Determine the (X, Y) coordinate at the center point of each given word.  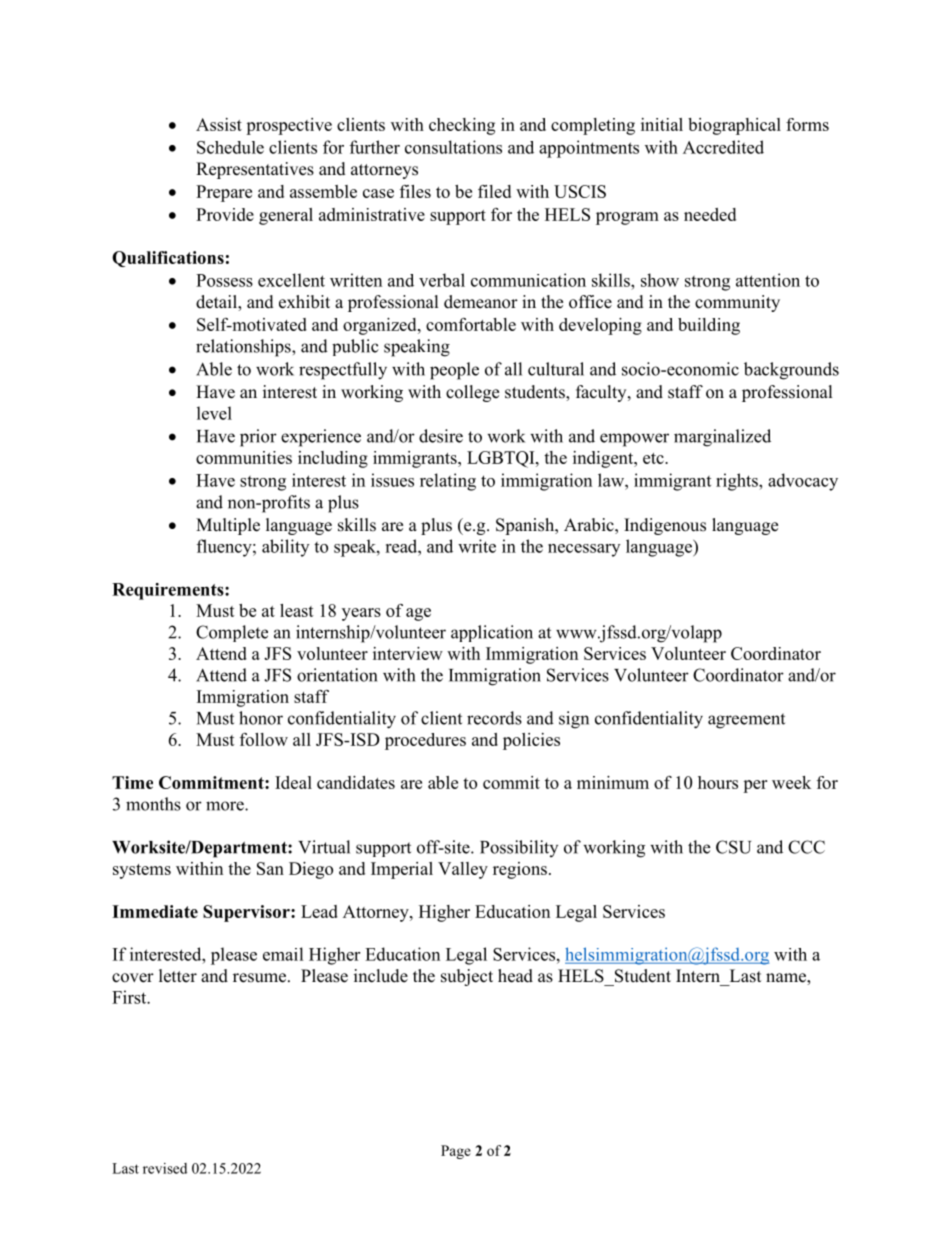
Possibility (519, 848)
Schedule (230, 147)
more (226, 806)
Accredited (723, 147)
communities (244, 457)
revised (165, 1168)
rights (738, 482)
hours (718, 782)
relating (448, 482)
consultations (453, 147)
